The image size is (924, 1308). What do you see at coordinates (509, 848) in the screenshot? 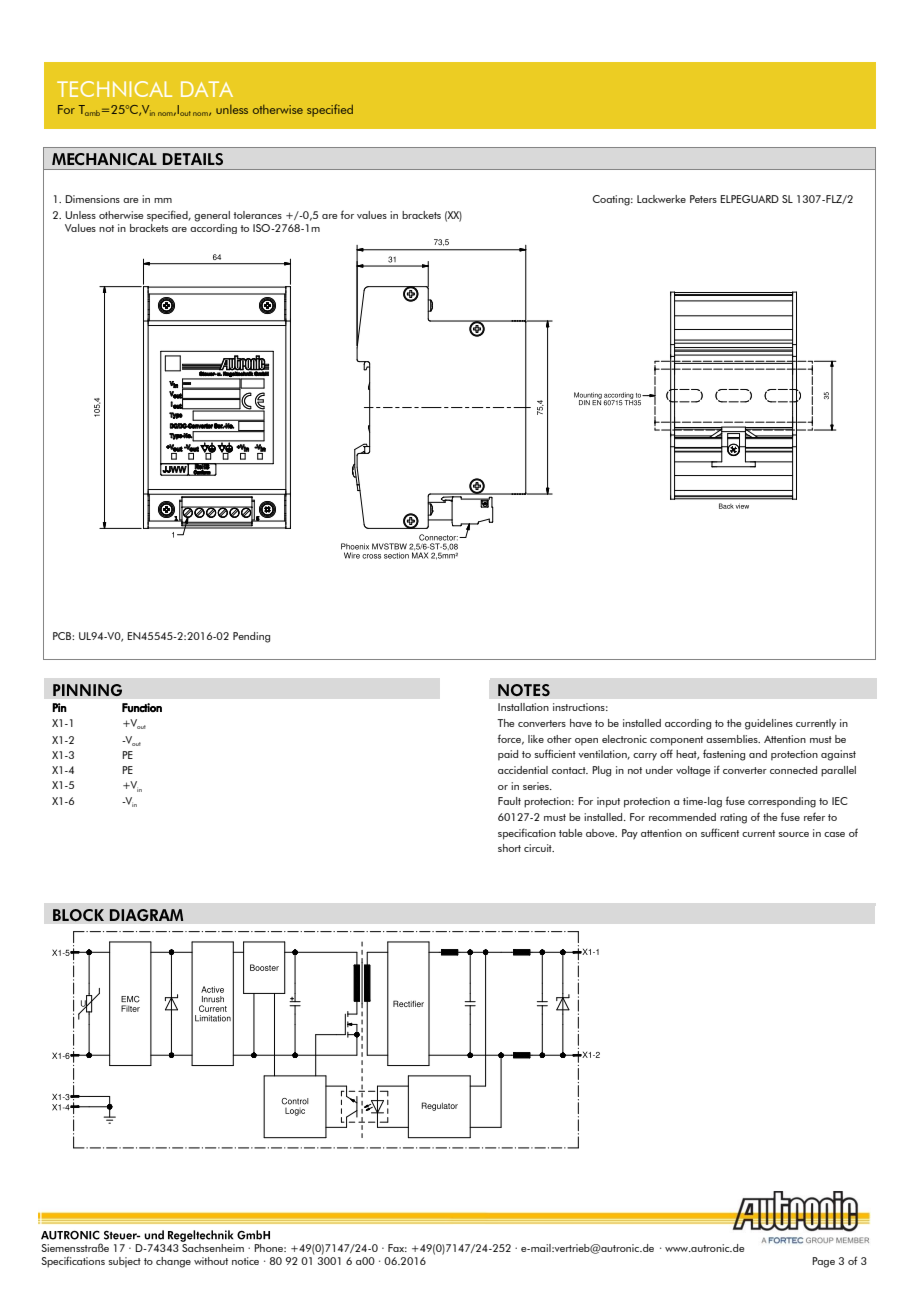
I see `short` at bounding box center [509, 848].
